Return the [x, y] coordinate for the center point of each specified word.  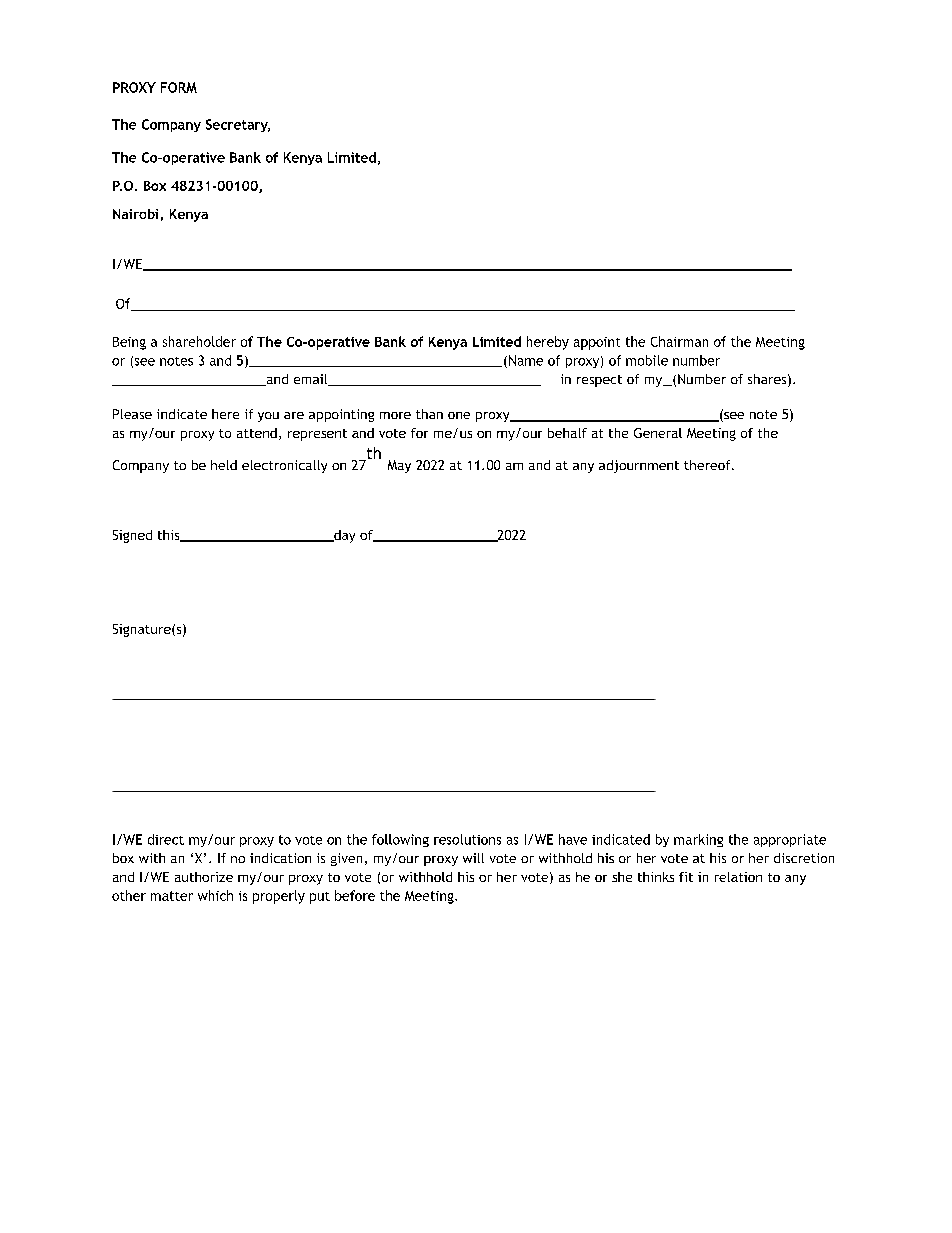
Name [526, 360]
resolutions [467, 839]
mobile [647, 360]
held [224, 465]
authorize [204, 877]
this [170, 536]
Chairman [679, 341]
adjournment [639, 466]
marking [698, 840]
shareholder [199, 341]
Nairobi [135, 214]
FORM [179, 87]
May [399, 466]
